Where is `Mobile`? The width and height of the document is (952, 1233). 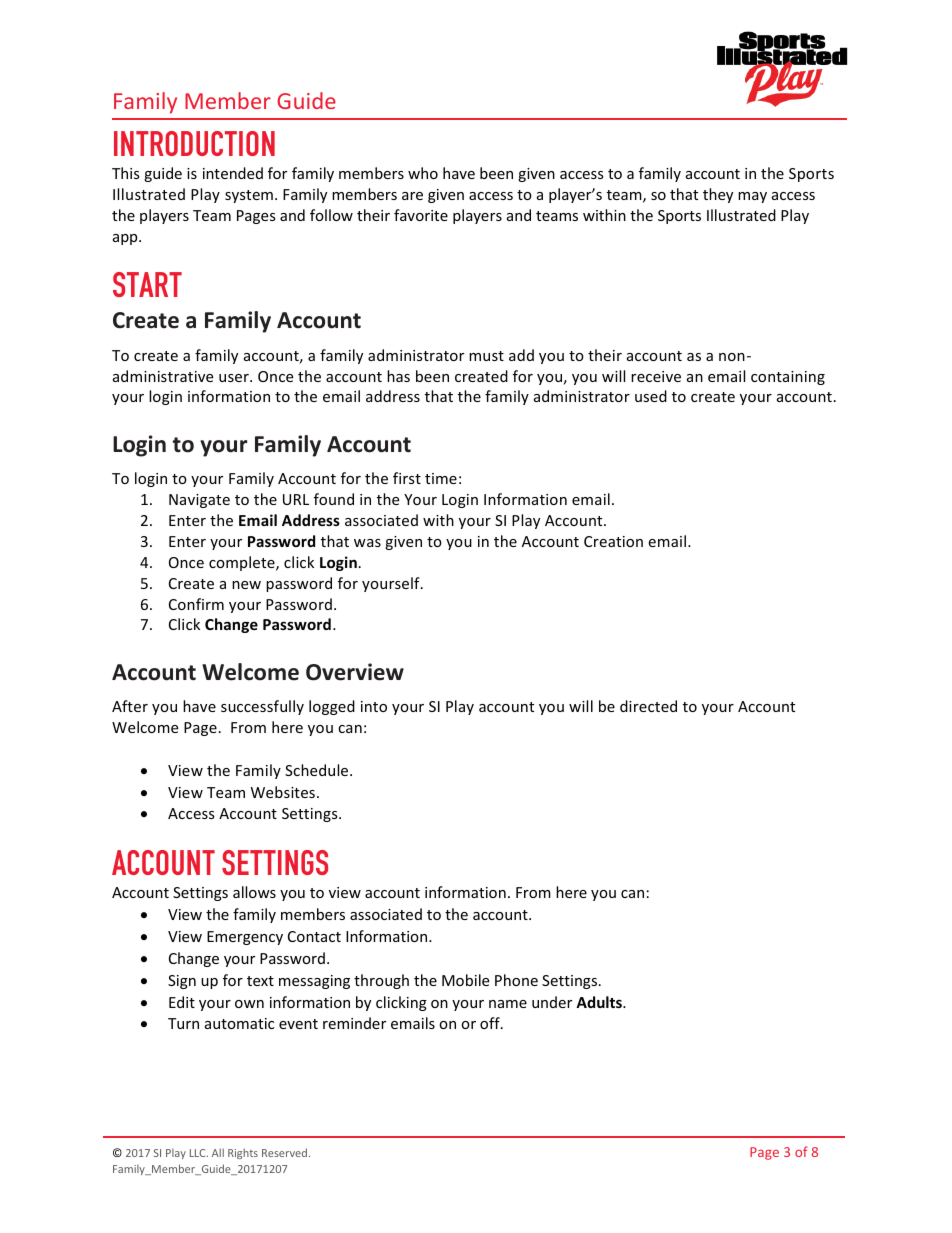
Mobile is located at coordinates (465, 980).
